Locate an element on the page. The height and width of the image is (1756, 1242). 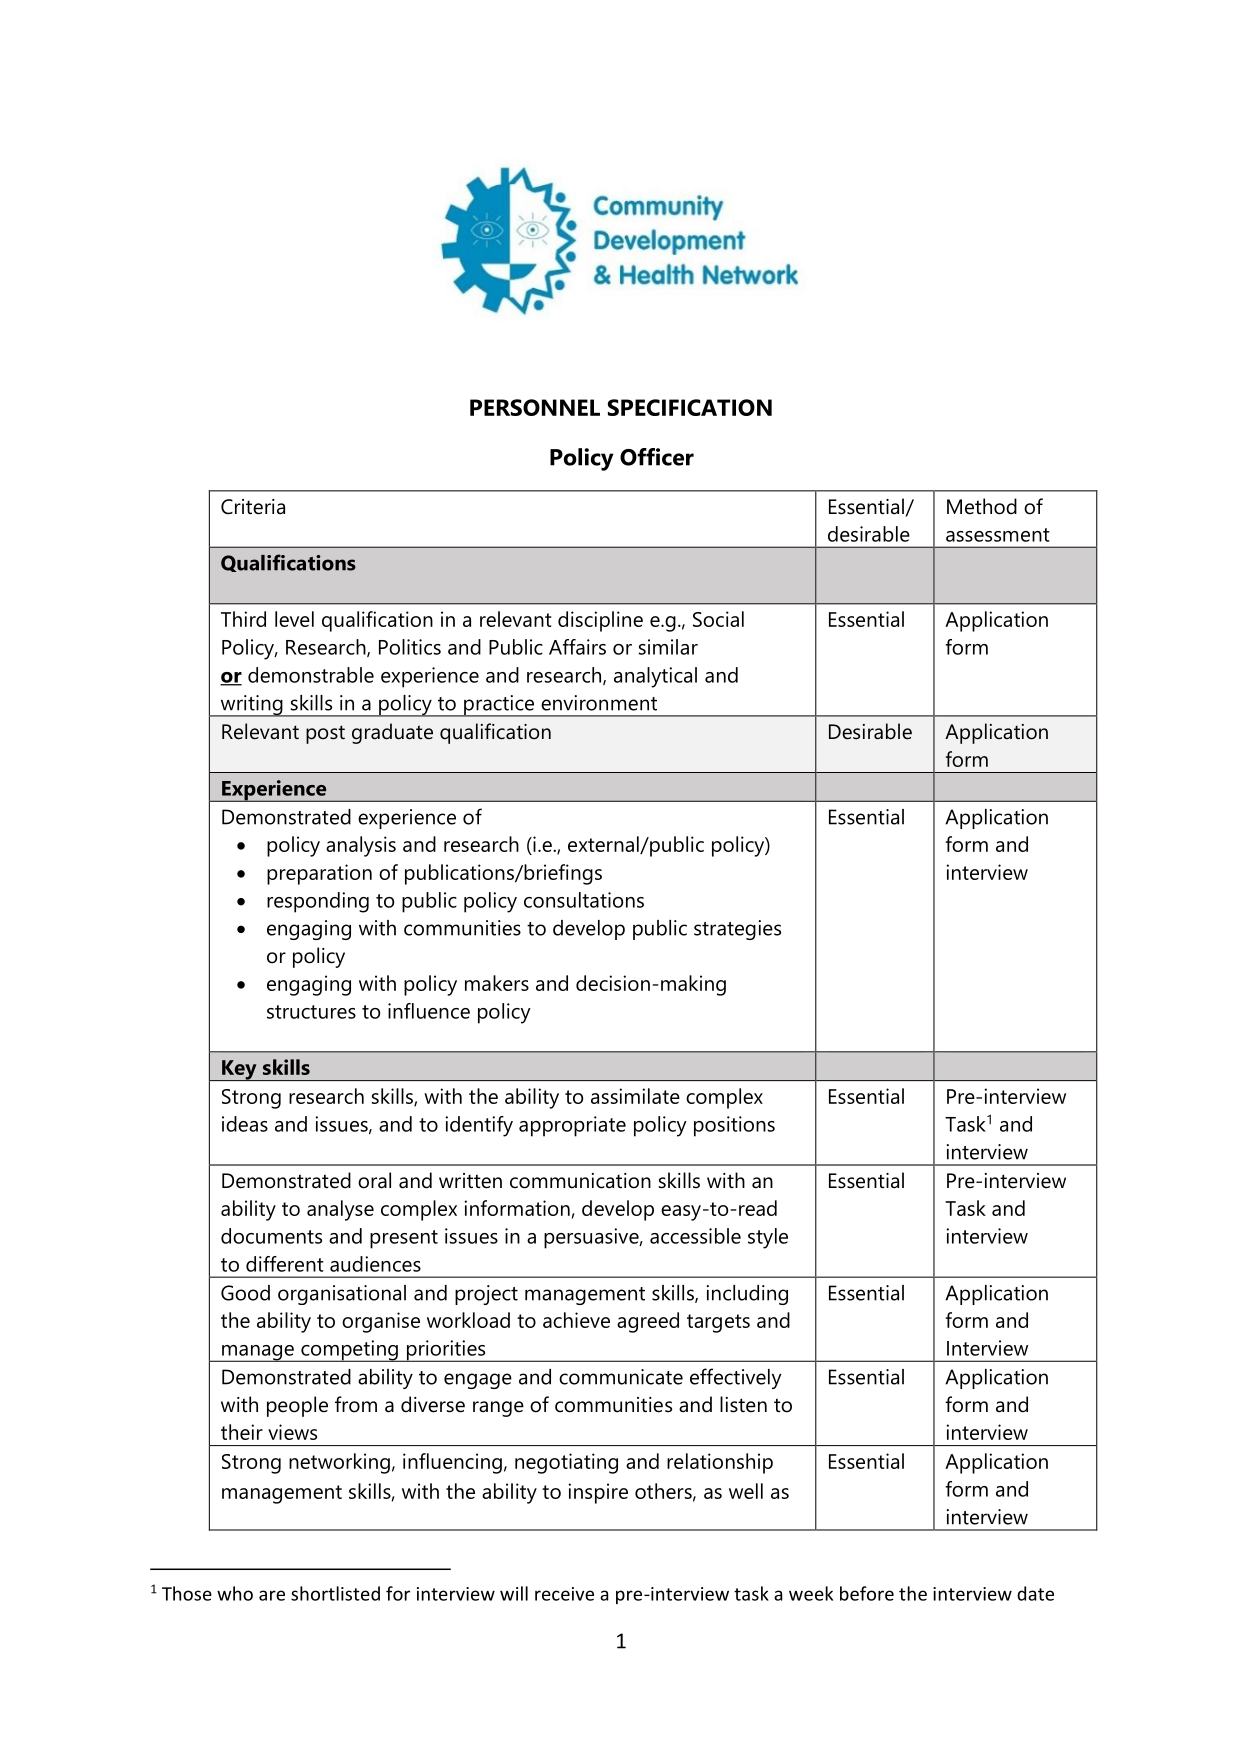
Social is located at coordinates (718, 619).
